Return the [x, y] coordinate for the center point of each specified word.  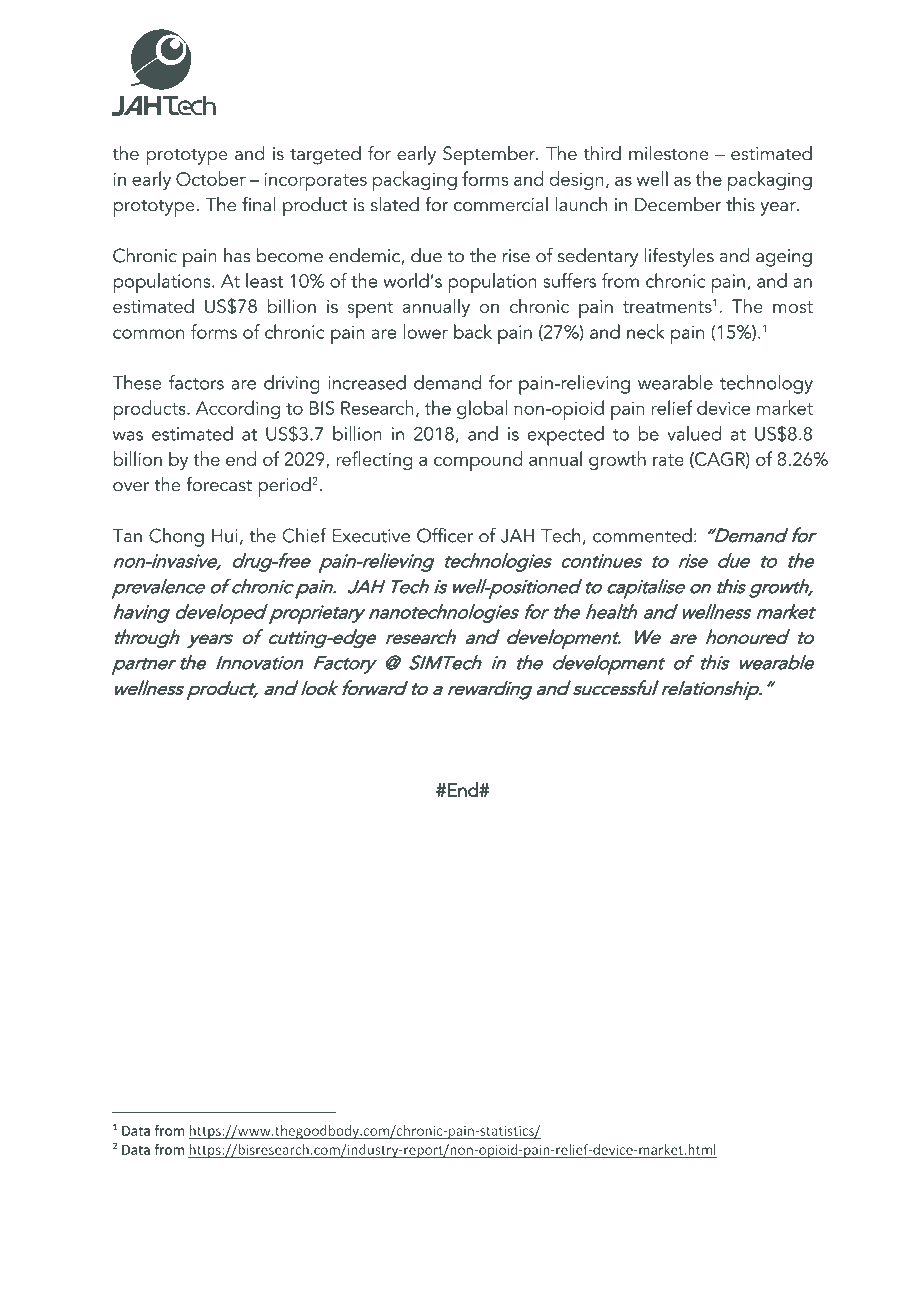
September [490, 156]
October [211, 178]
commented [642, 535]
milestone [669, 152]
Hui [225, 536]
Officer [445, 535]
